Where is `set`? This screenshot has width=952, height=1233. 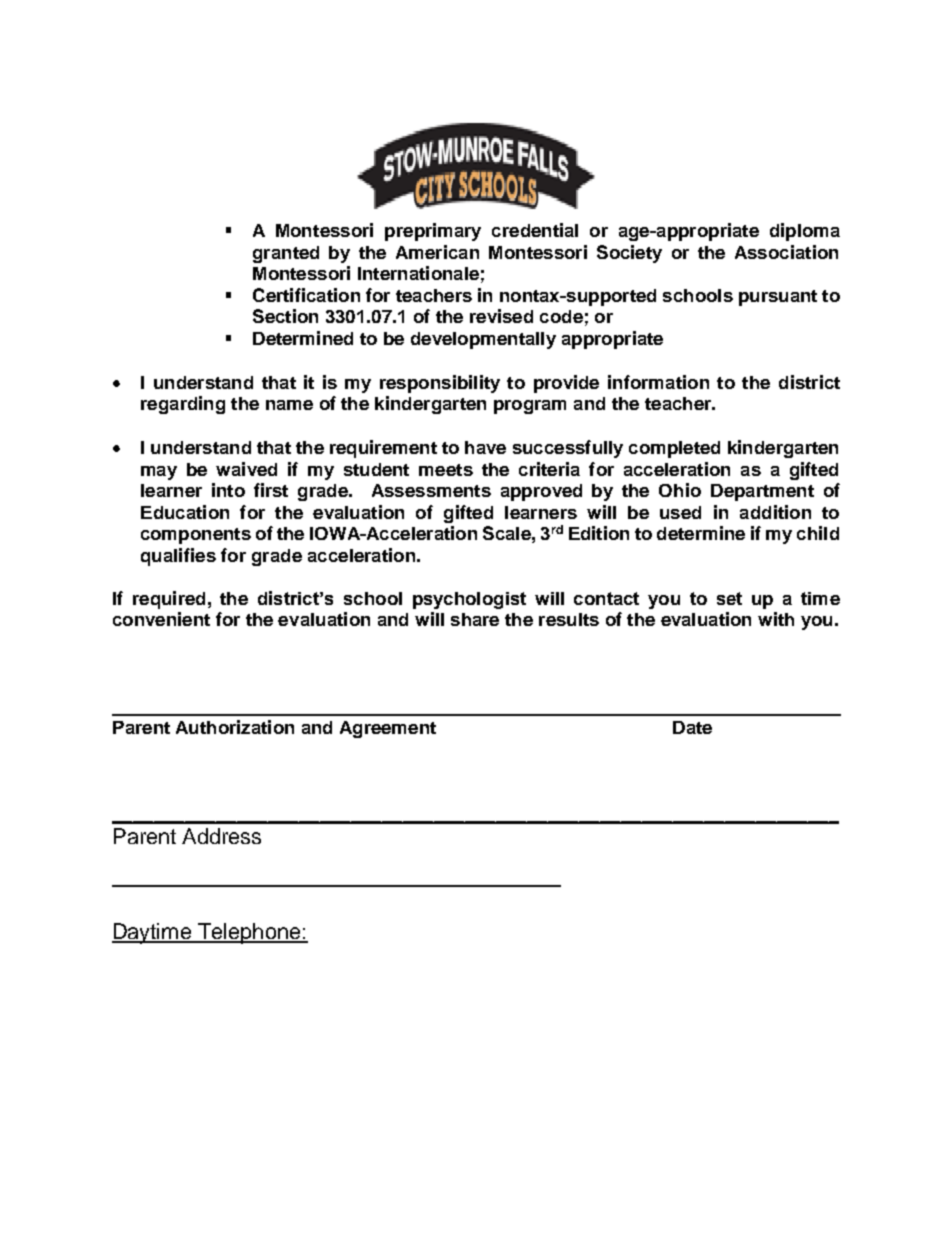 set is located at coordinates (729, 598).
